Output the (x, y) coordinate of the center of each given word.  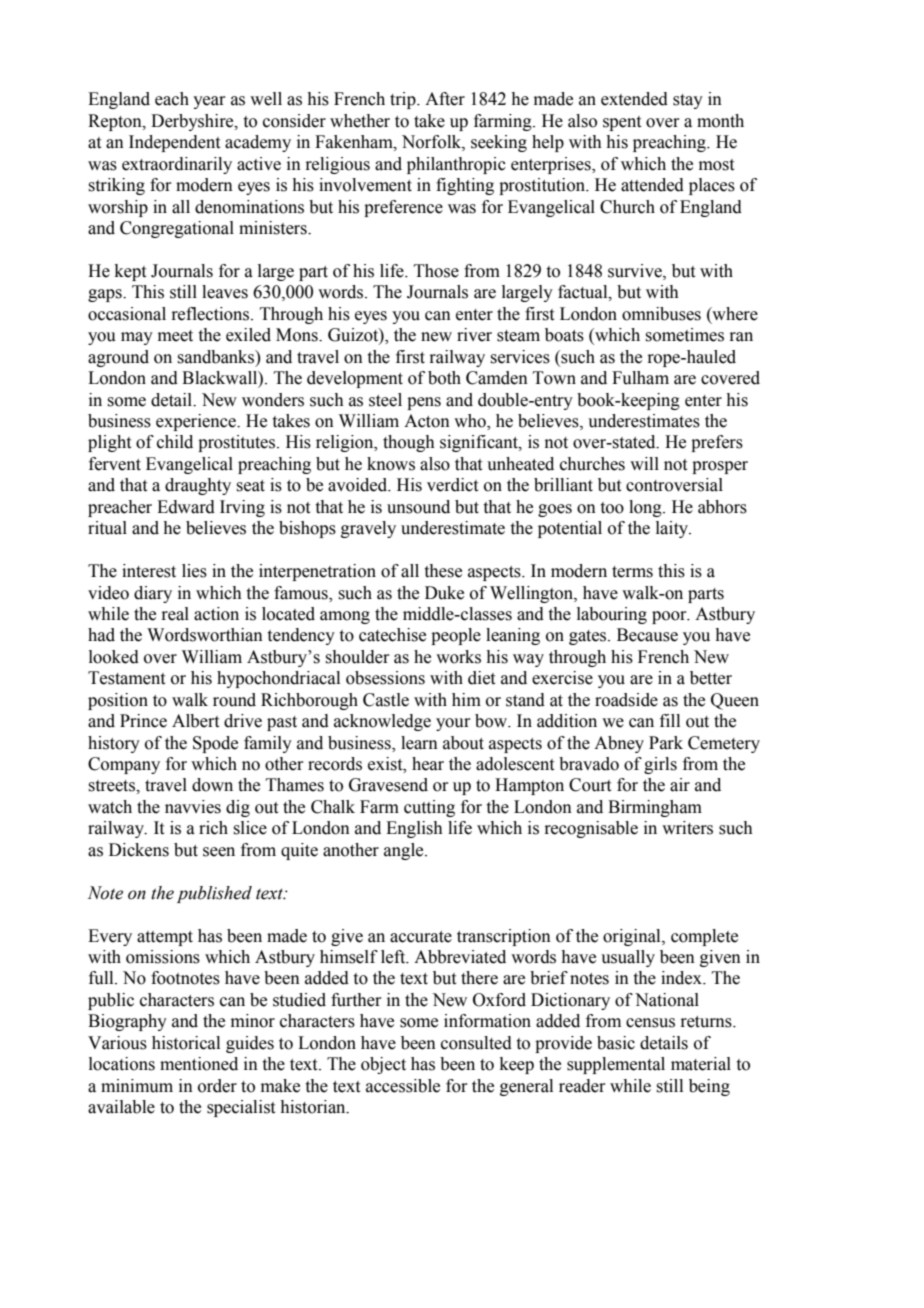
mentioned (199, 1064)
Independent (174, 143)
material (701, 1064)
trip (404, 100)
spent (622, 123)
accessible (403, 1086)
